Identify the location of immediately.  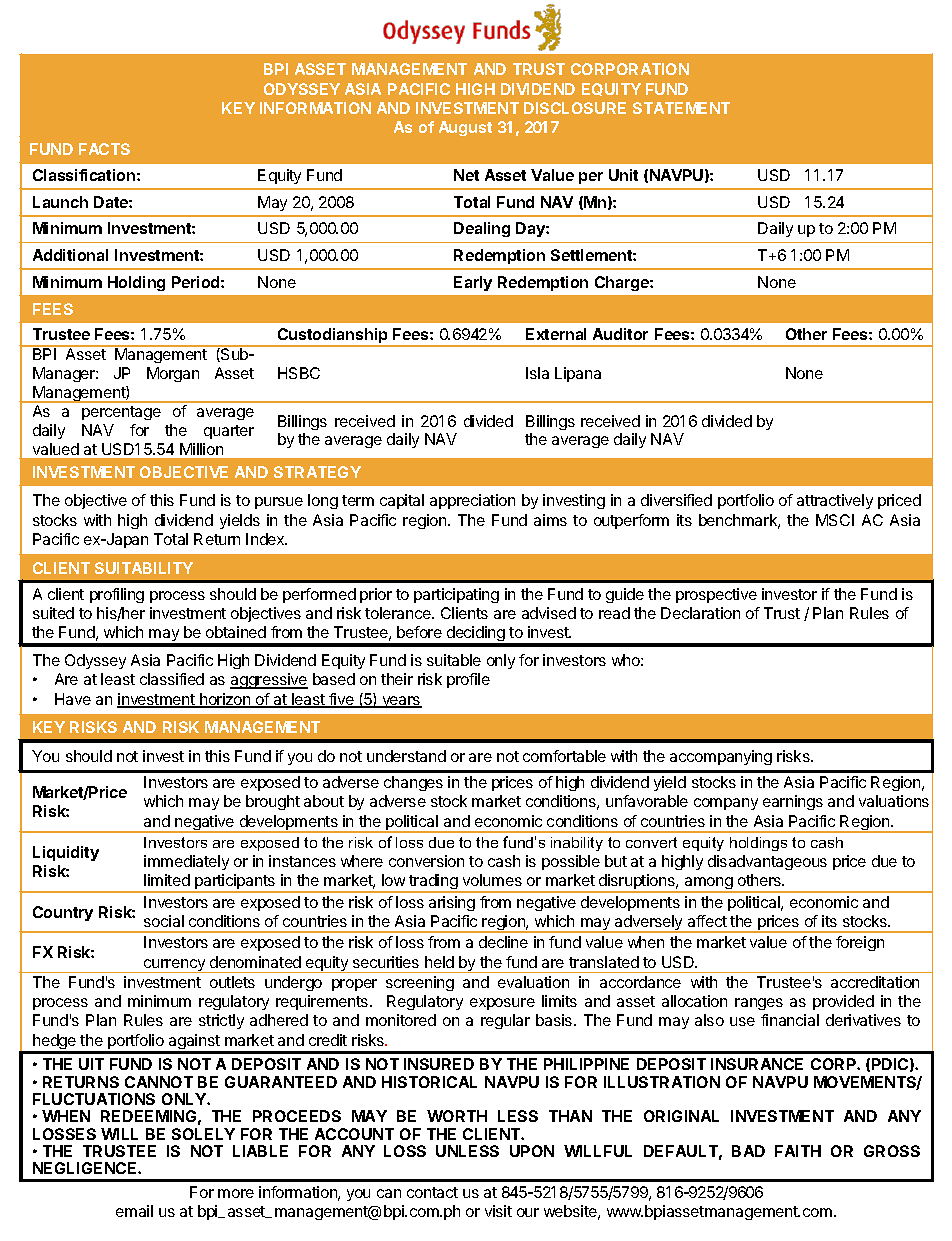
(186, 862).
